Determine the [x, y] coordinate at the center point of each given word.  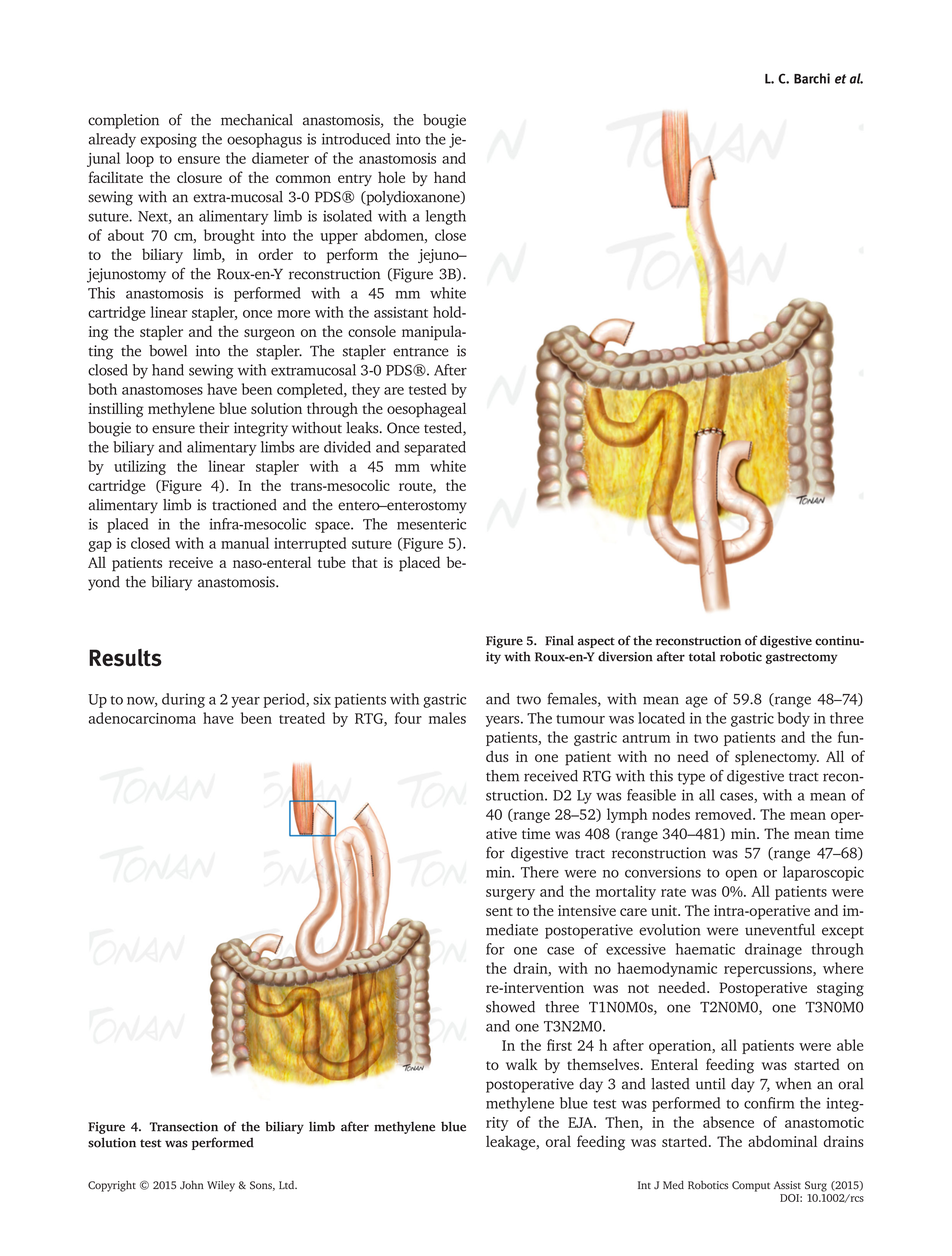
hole [391, 177]
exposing [168, 140]
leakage [512, 1143]
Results [125, 658]
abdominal [782, 1141]
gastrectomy [802, 658]
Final [559, 640]
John [192, 1184]
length [446, 217]
